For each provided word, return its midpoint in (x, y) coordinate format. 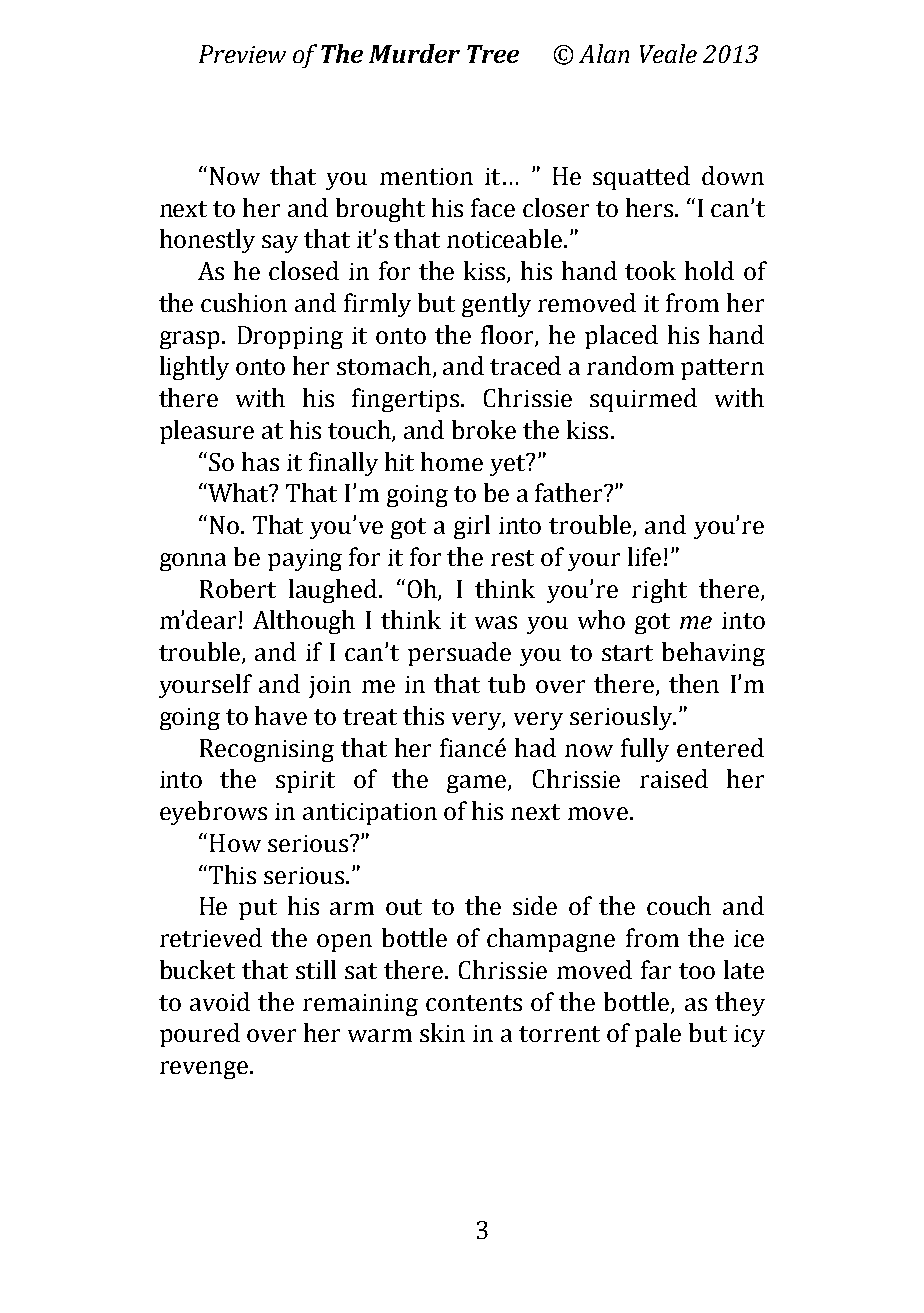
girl (472, 527)
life (644, 556)
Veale (668, 53)
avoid (220, 1001)
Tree (493, 54)
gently (496, 305)
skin (442, 1032)
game (478, 784)
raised (674, 778)
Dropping (290, 337)
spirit (305, 782)
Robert (238, 588)
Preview (242, 54)
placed (621, 337)
